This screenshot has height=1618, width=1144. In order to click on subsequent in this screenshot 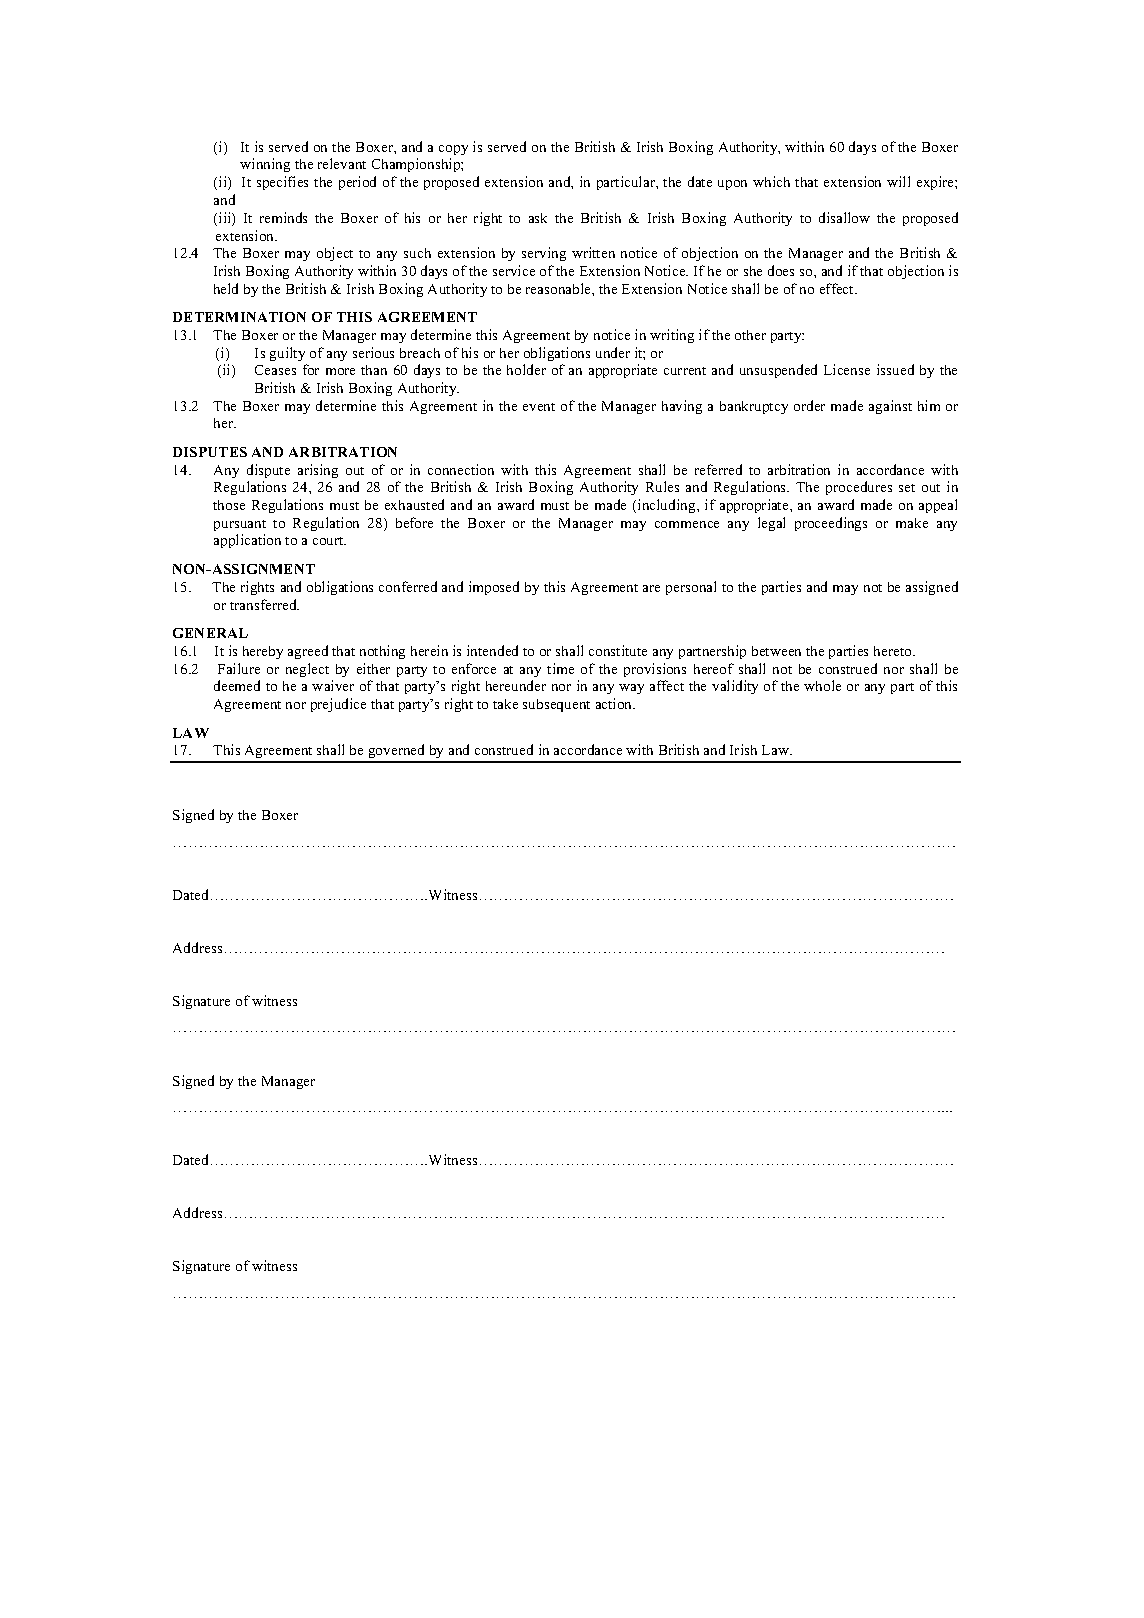, I will do `click(556, 705)`.
